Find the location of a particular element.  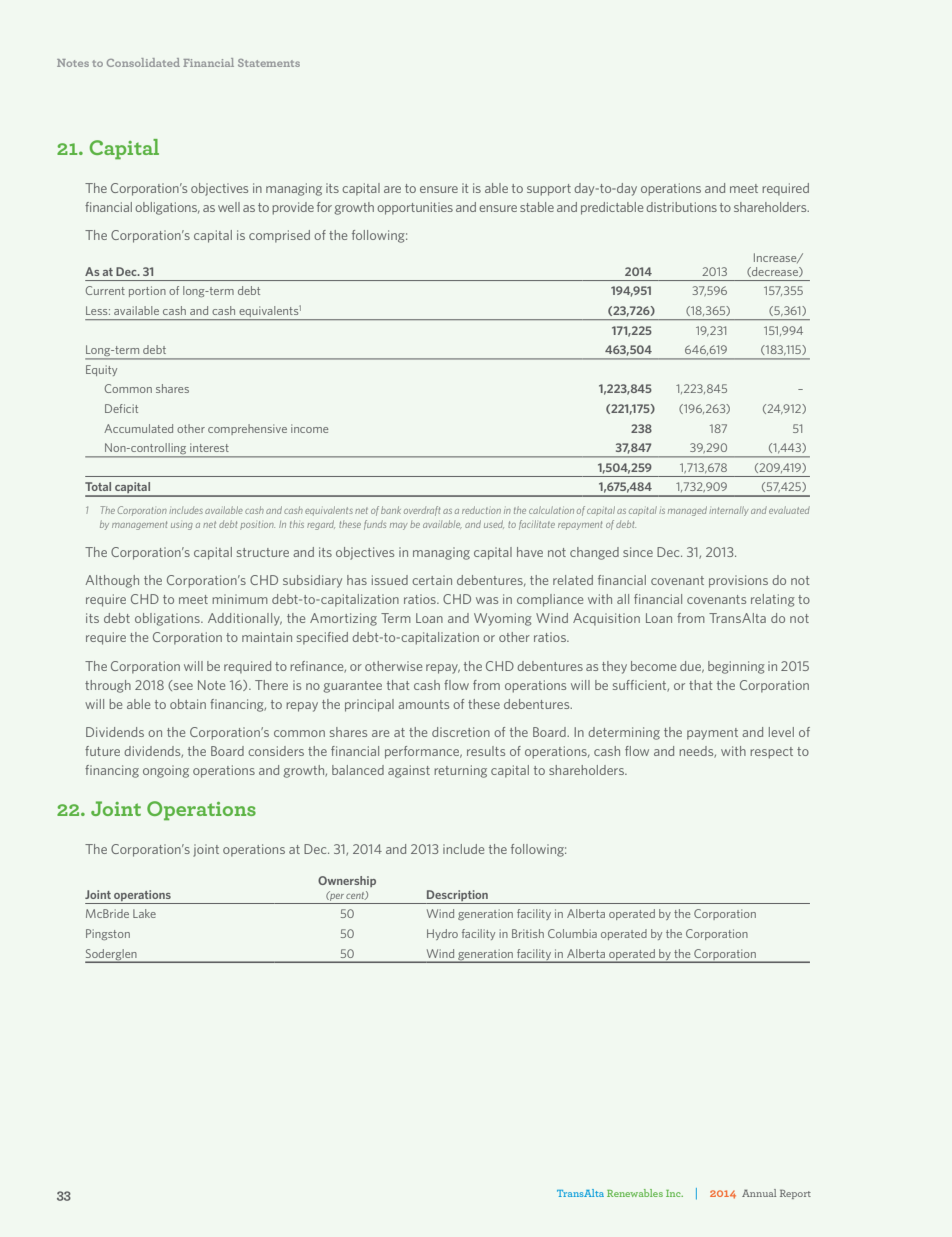

overdraft is located at coordinates (422, 511).
